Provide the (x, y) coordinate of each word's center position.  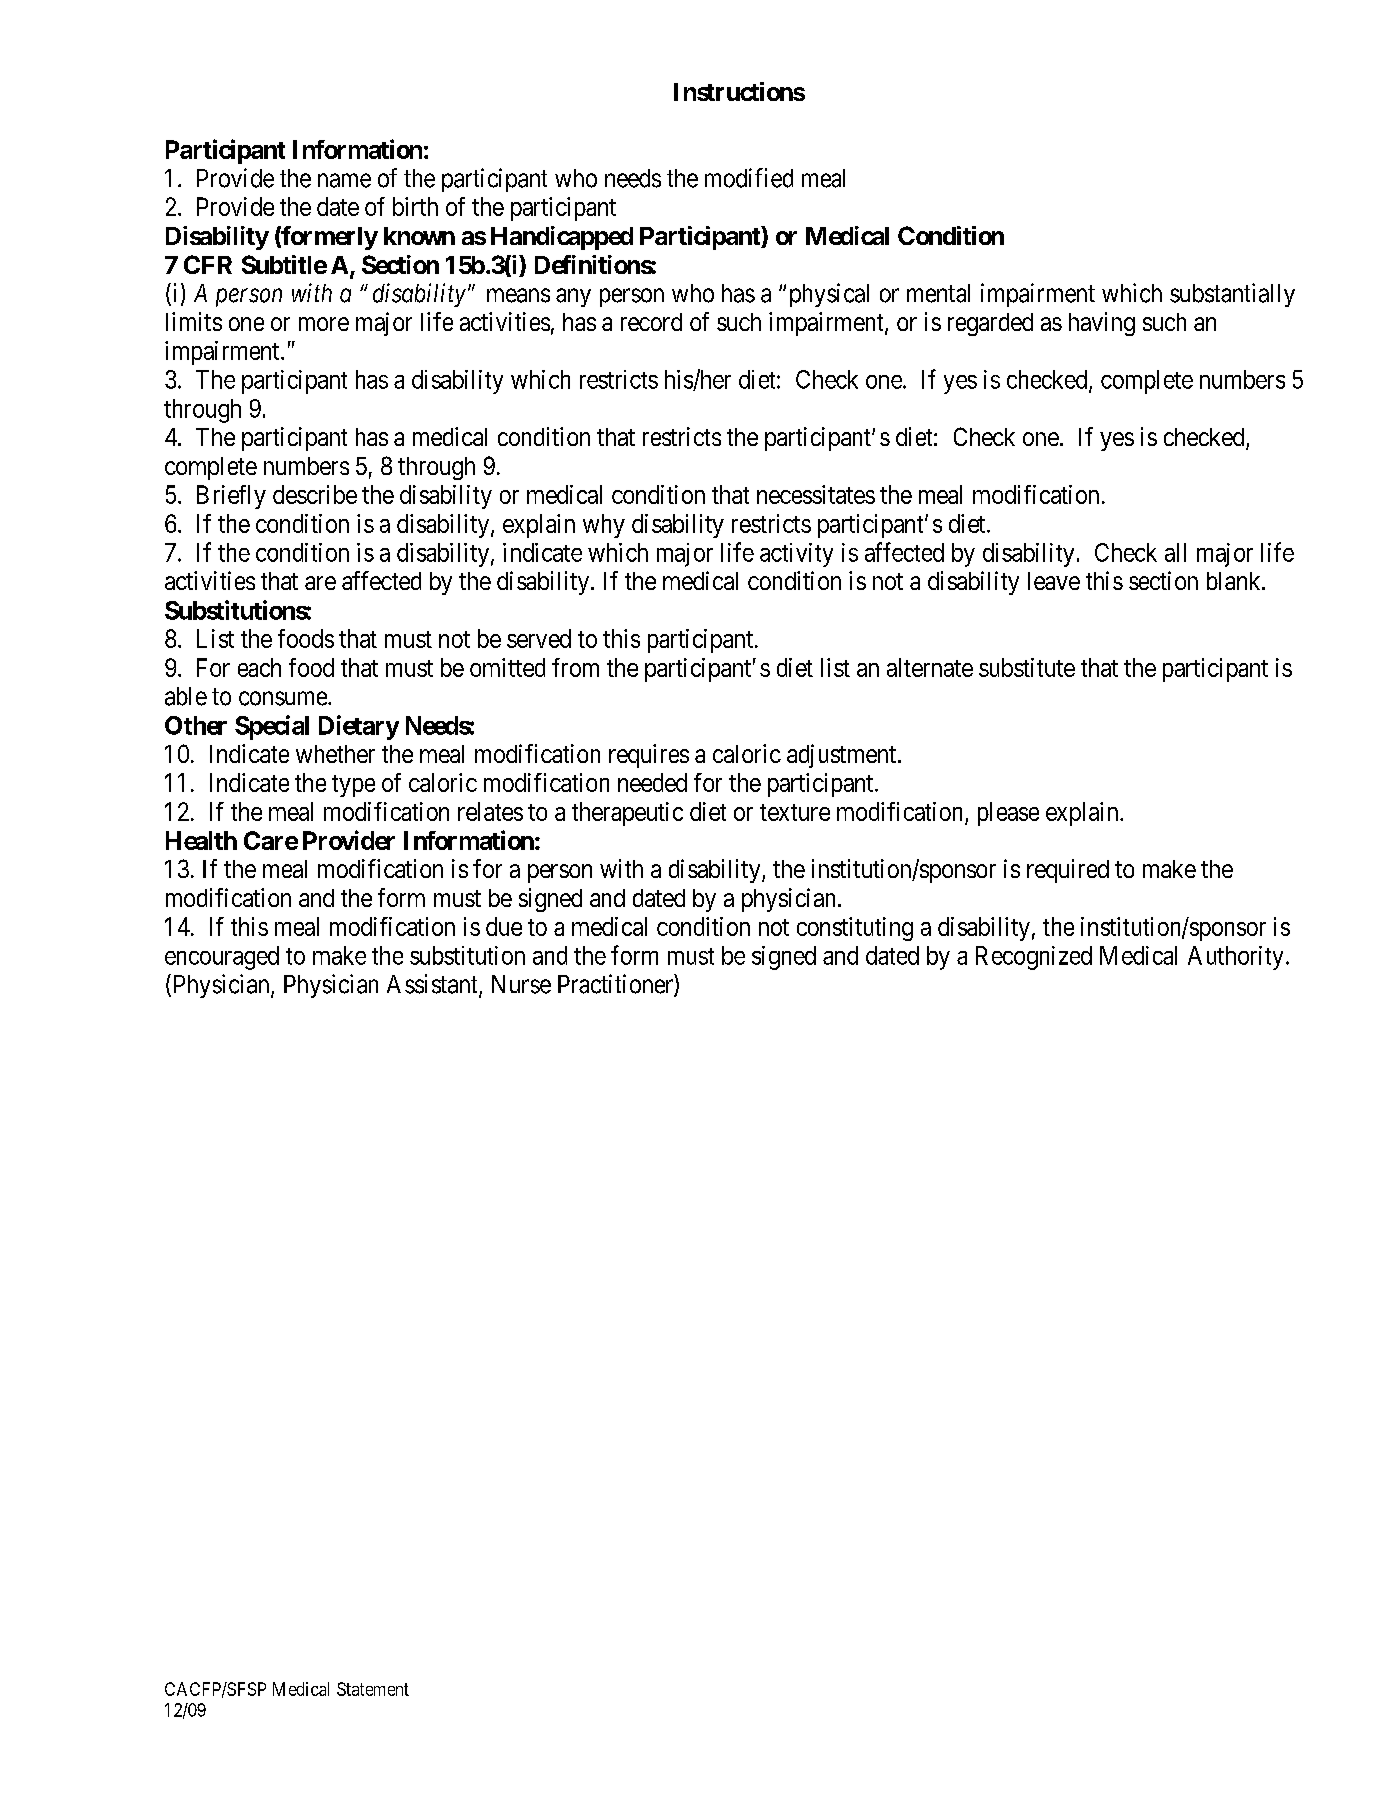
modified (749, 178)
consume (284, 698)
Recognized (1034, 958)
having (1102, 324)
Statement (373, 1689)
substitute (1027, 667)
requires (649, 756)
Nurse (521, 984)
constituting (855, 929)
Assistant (433, 985)
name (344, 180)
